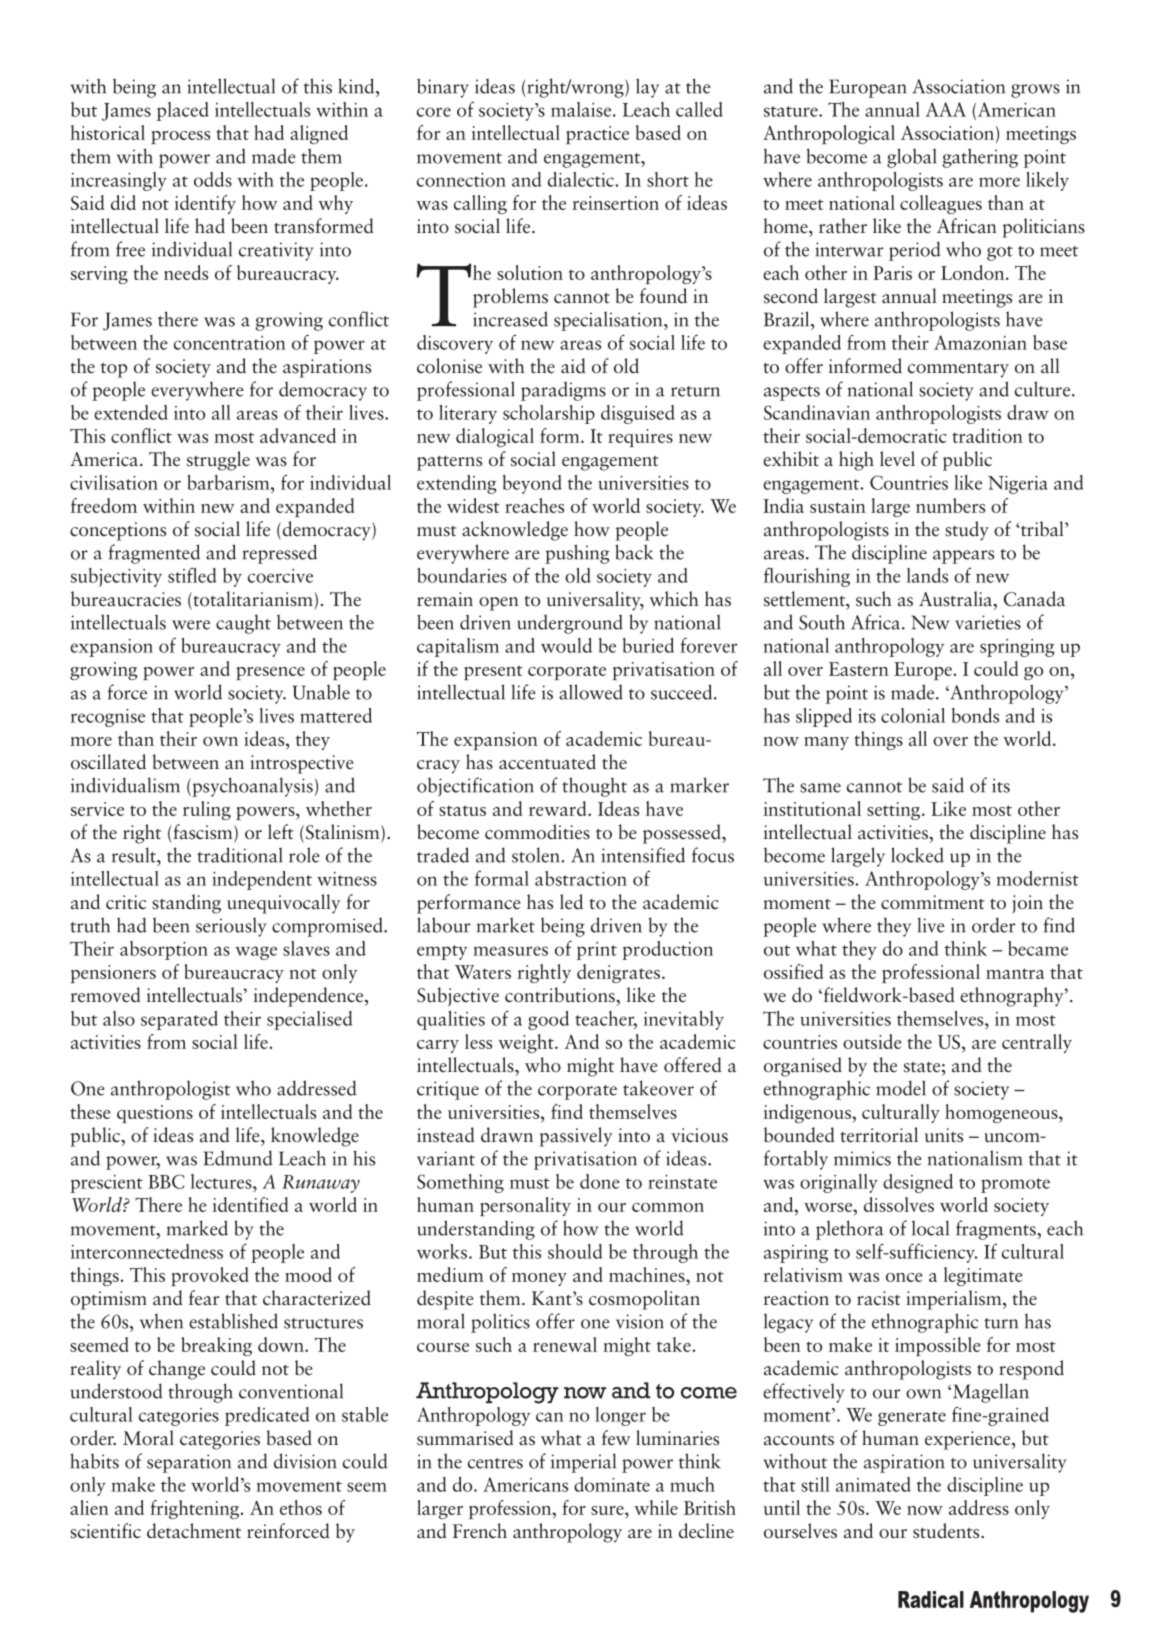 The height and width of the image is (1635, 1156). I want to click on commodities, so click(537, 832).
